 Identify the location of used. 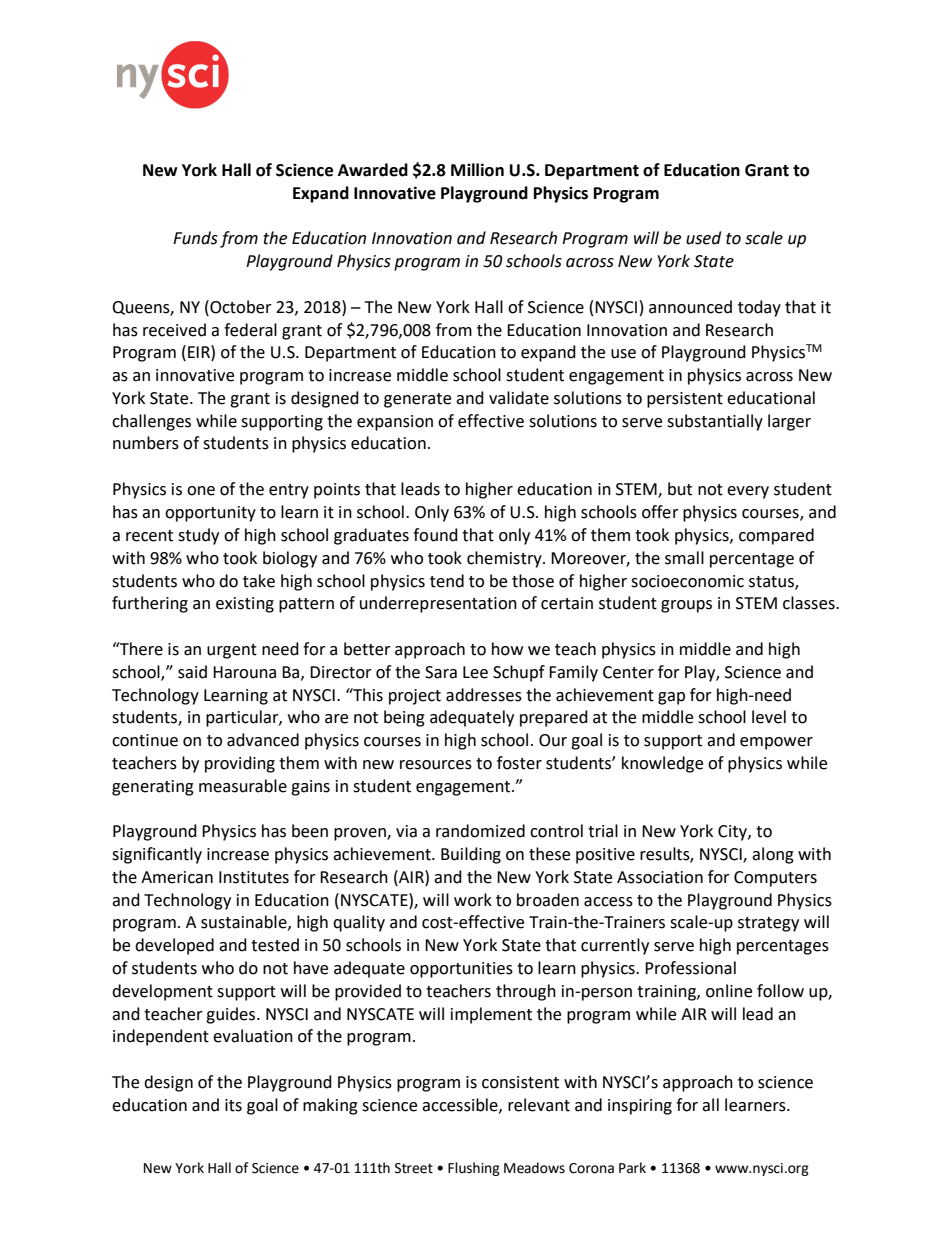
(703, 238).
